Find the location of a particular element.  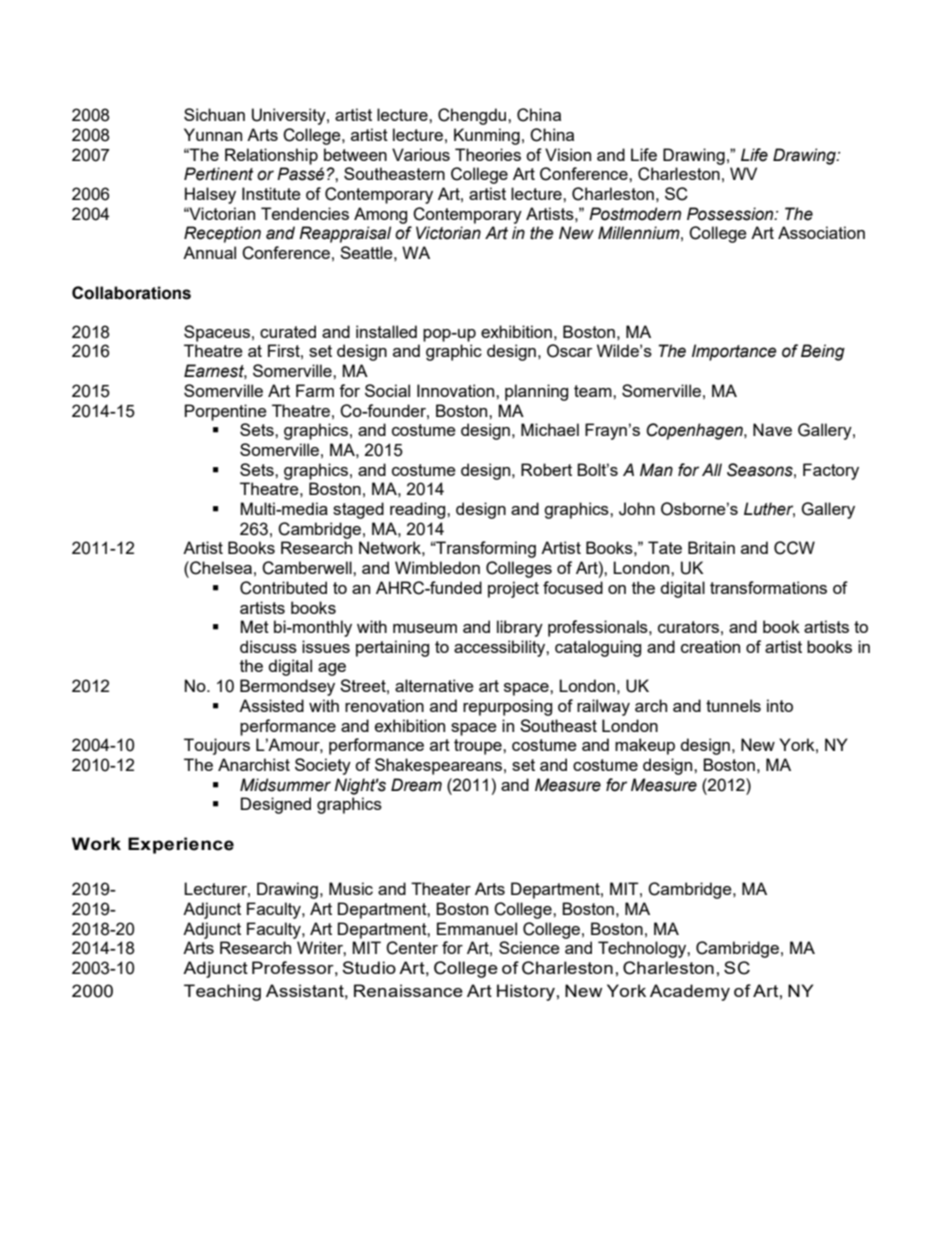

Innovation is located at coordinates (457, 390).
